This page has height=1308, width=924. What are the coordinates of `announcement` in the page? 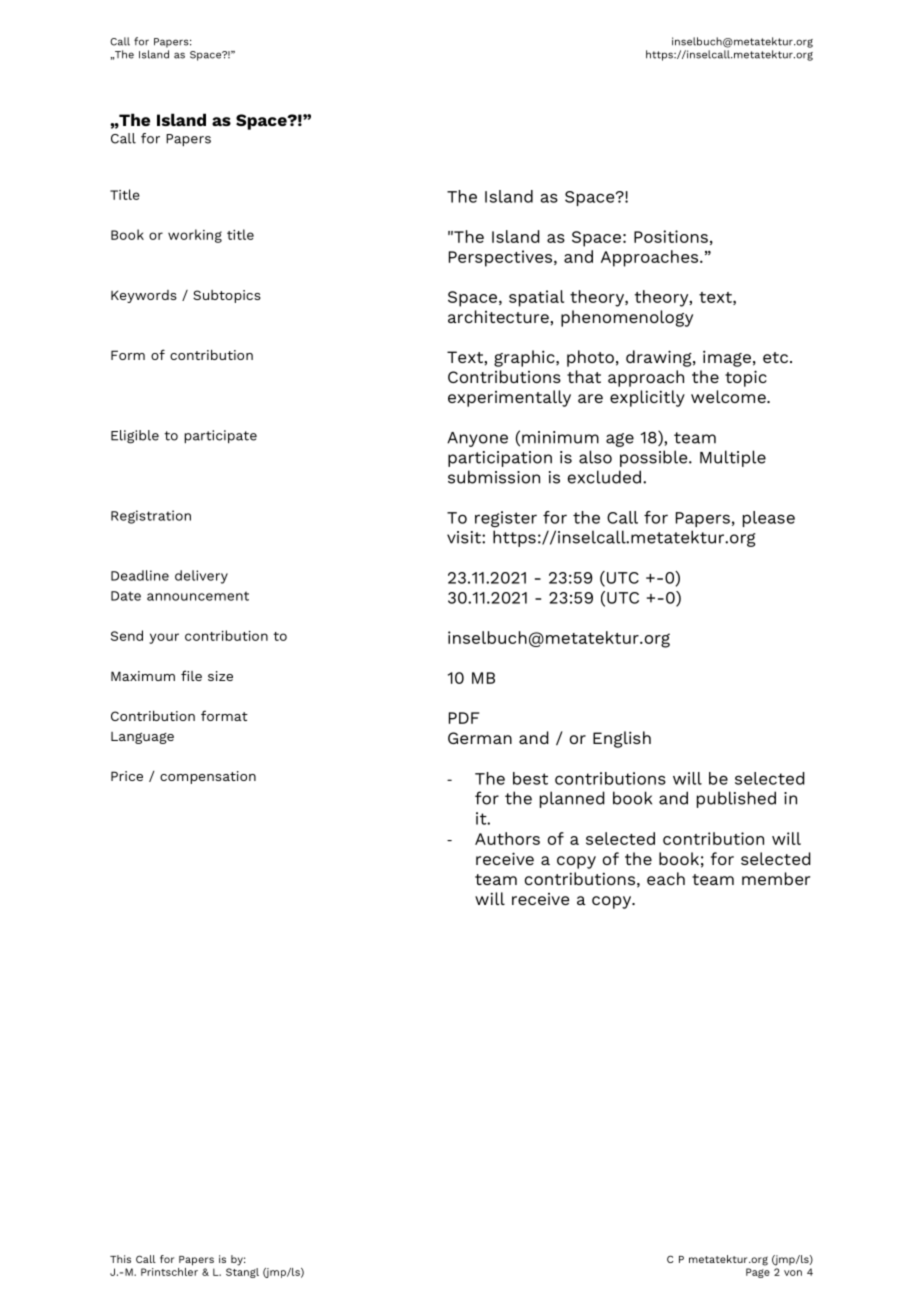 It's located at (198, 596).
